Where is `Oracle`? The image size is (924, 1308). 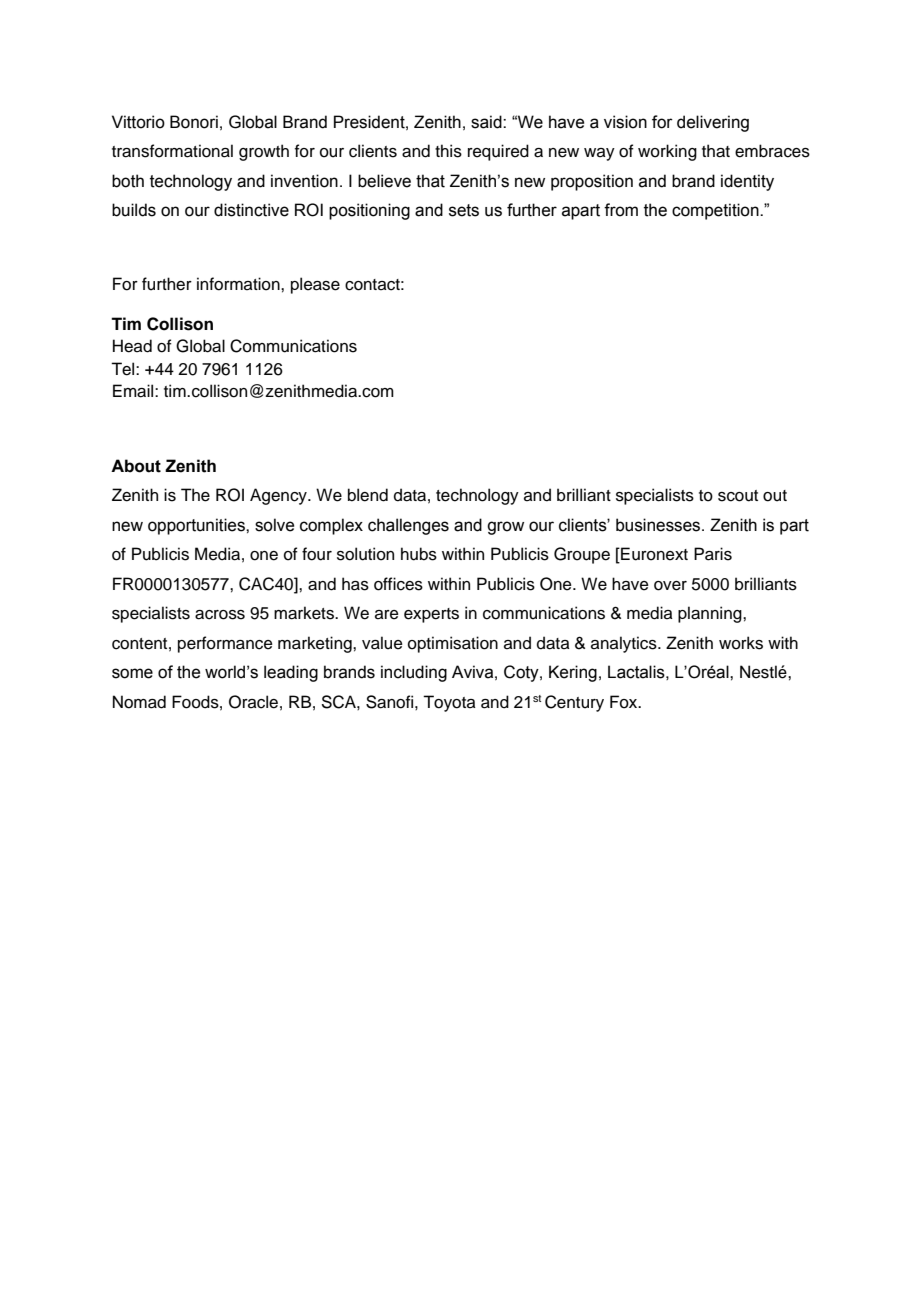 Oracle is located at coordinates (253, 702).
